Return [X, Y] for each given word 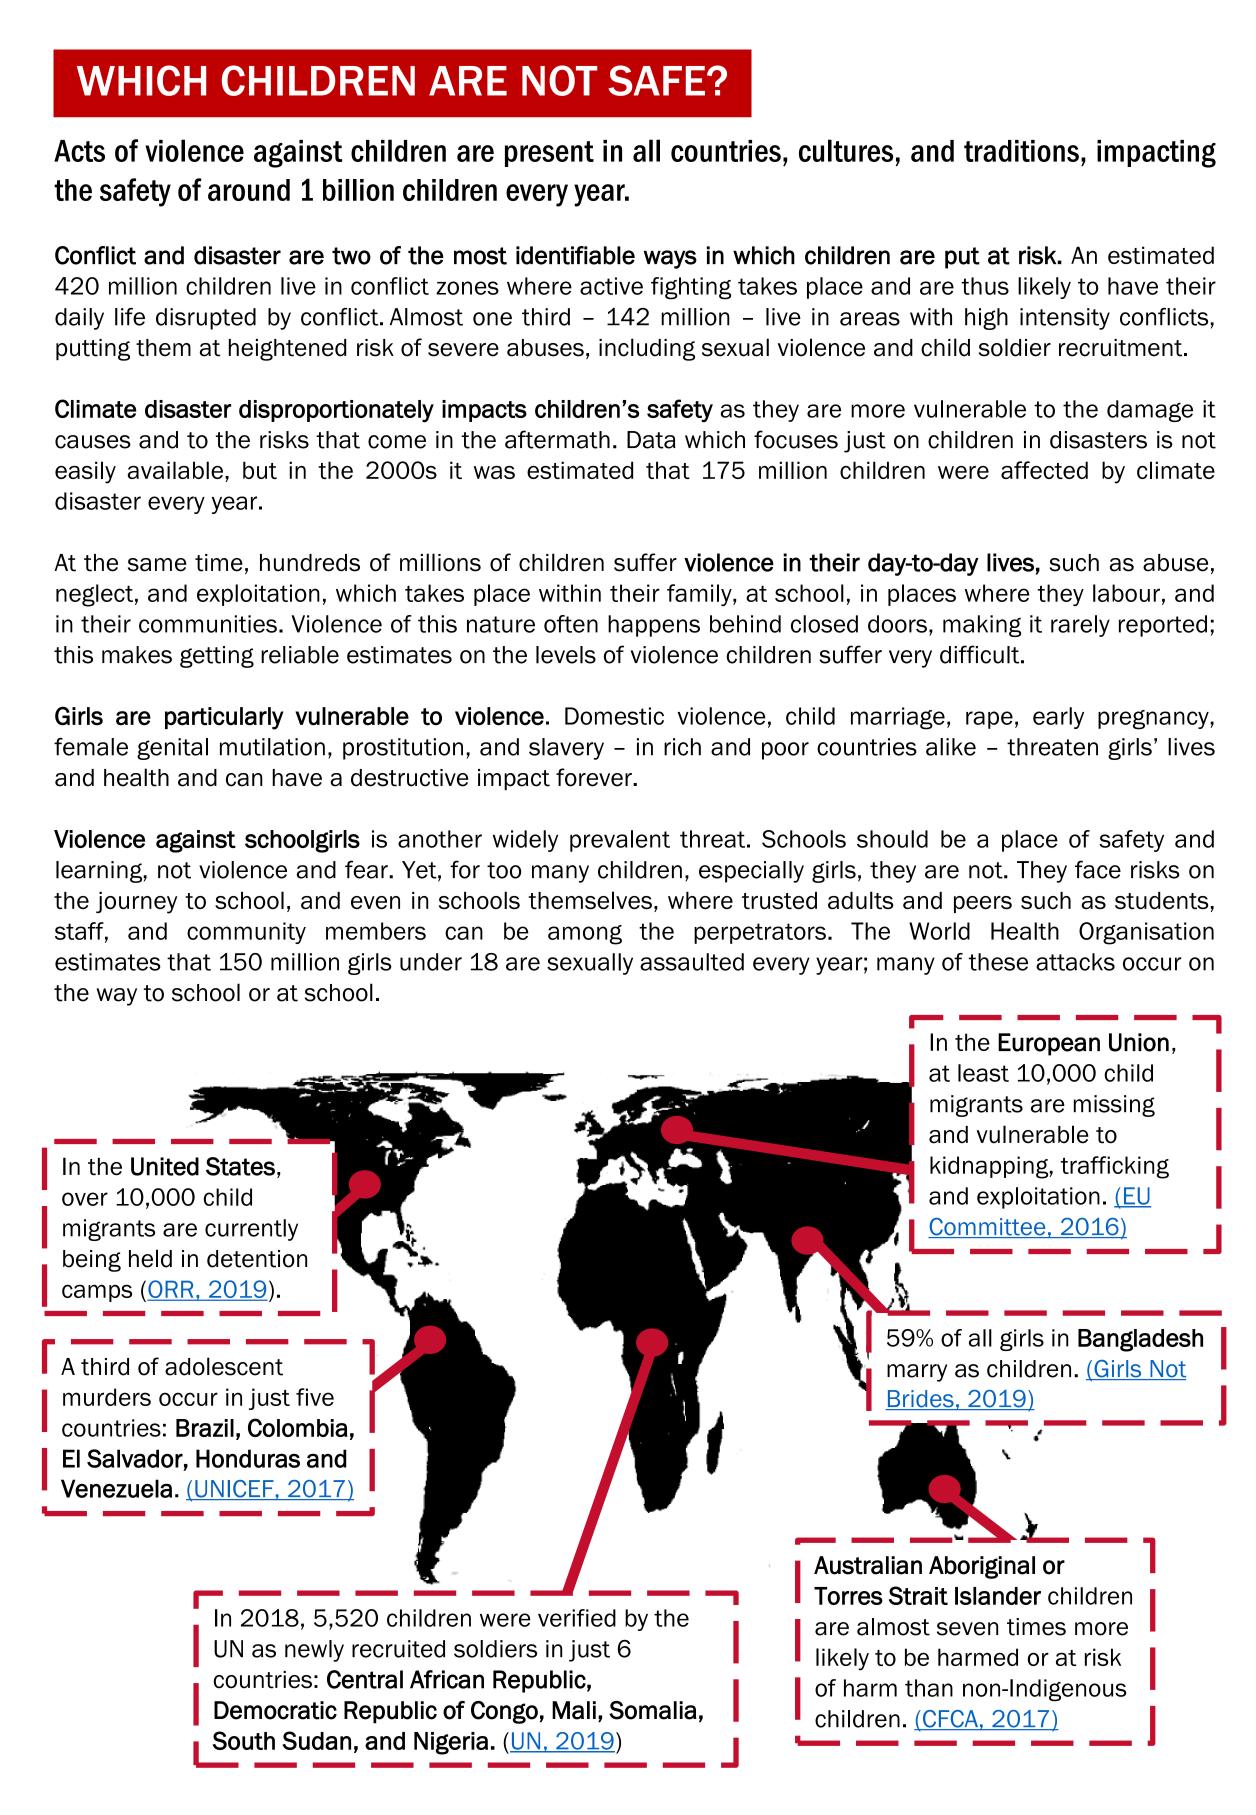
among [585, 935]
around [249, 190]
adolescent [224, 1366]
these [998, 962]
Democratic [275, 1710]
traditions [1021, 151]
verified [577, 1618]
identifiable [575, 255]
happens [654, 626]
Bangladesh [1140, 1340]
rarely [1080, 626]
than [929, 1688]
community [246, 933]
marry [917, 1373]
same [157, 565]
